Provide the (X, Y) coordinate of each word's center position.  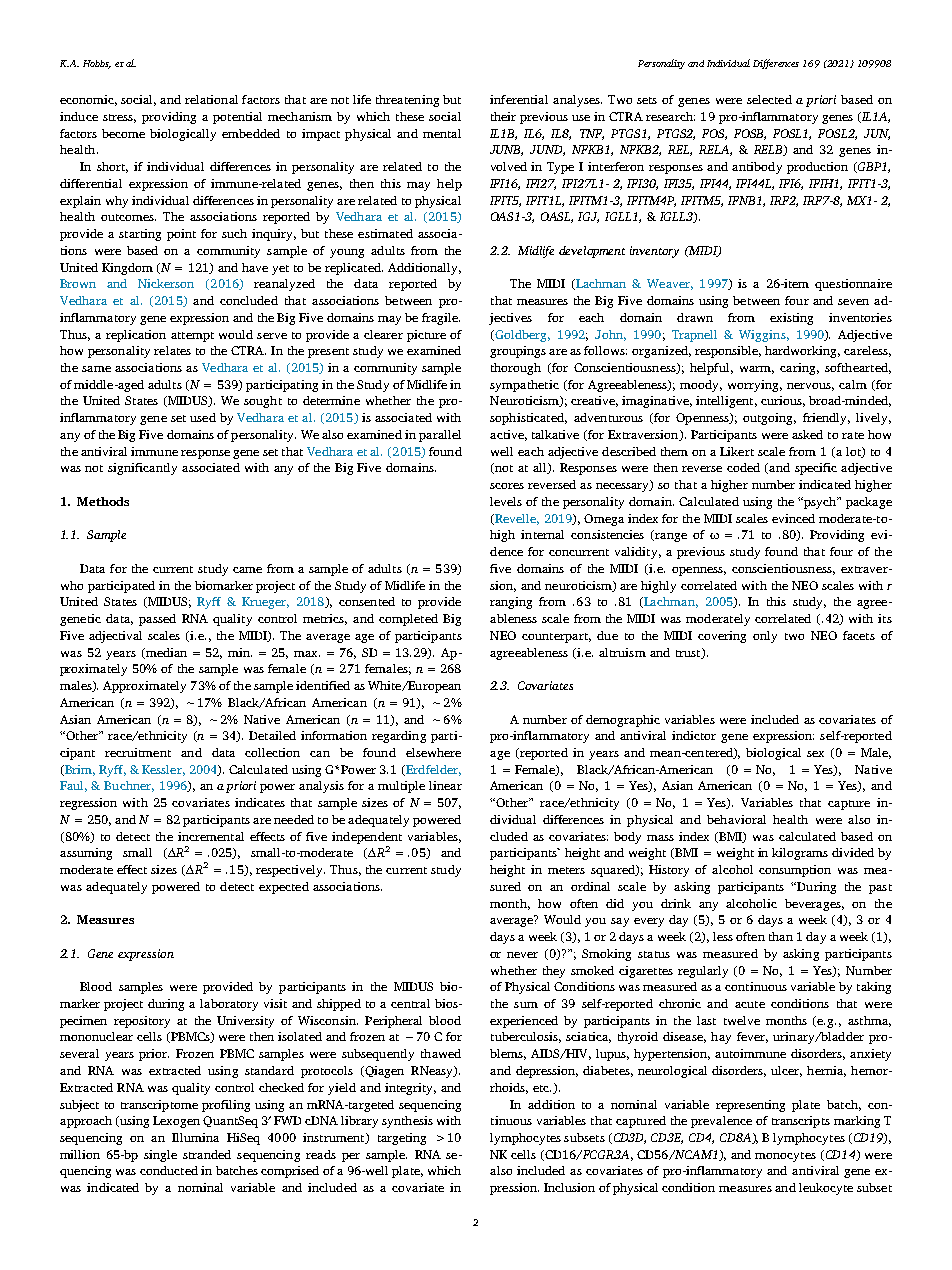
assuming (86, 854)
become (123, 133)
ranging (511, 603)
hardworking (802, 352)
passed (157, 620)
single (160, 1156)
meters (566, 870)
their (503, 116)
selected (769, 99)
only (765, 637)
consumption (795, 871)
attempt (192, 337)
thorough (516, 369)
